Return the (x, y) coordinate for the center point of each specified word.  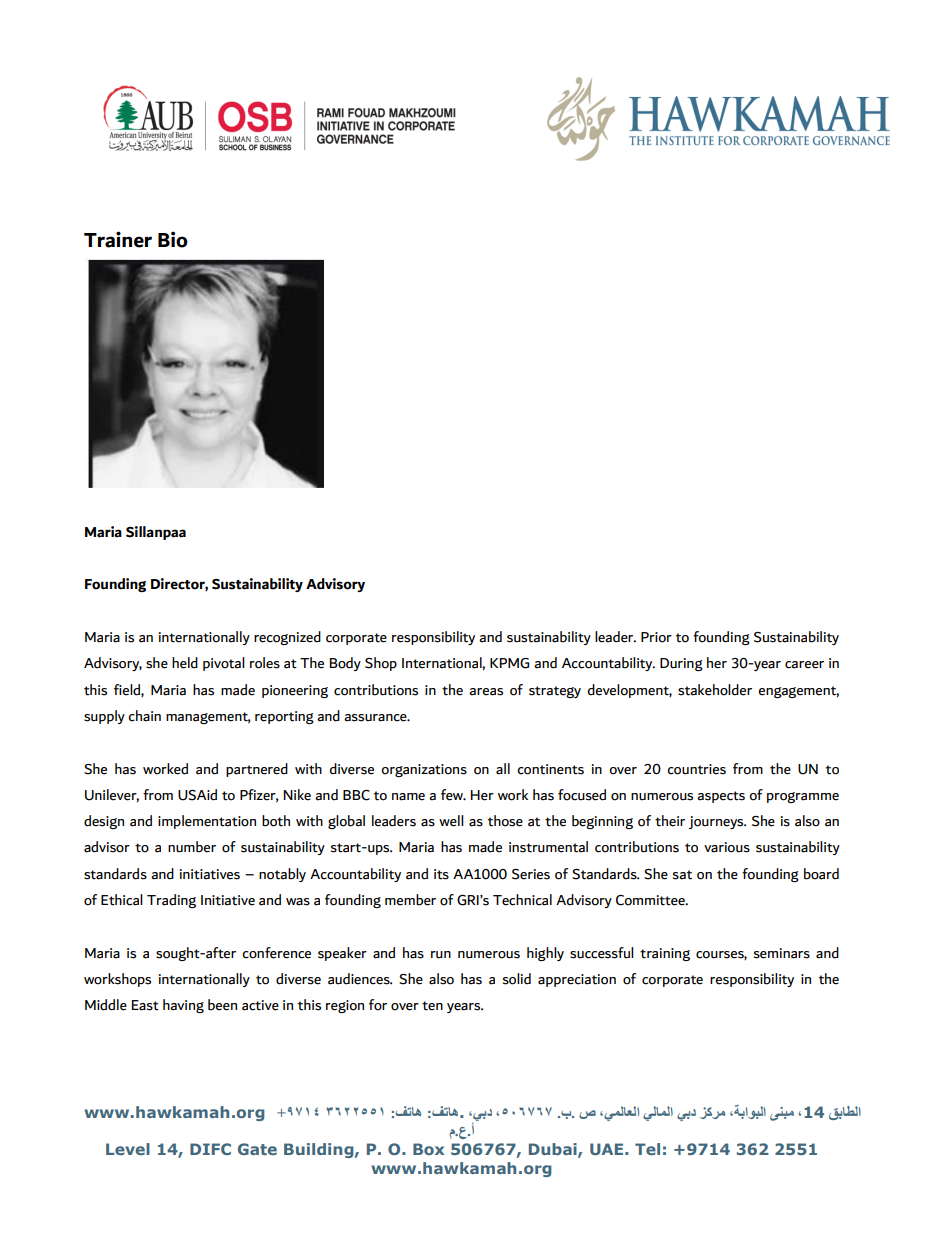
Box (428, 1149)
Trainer (118, 239)
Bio (173, 239)
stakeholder (715, 690)
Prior (656, 637)
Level (128, 1149)
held (185, 663)
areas (486, 692)
